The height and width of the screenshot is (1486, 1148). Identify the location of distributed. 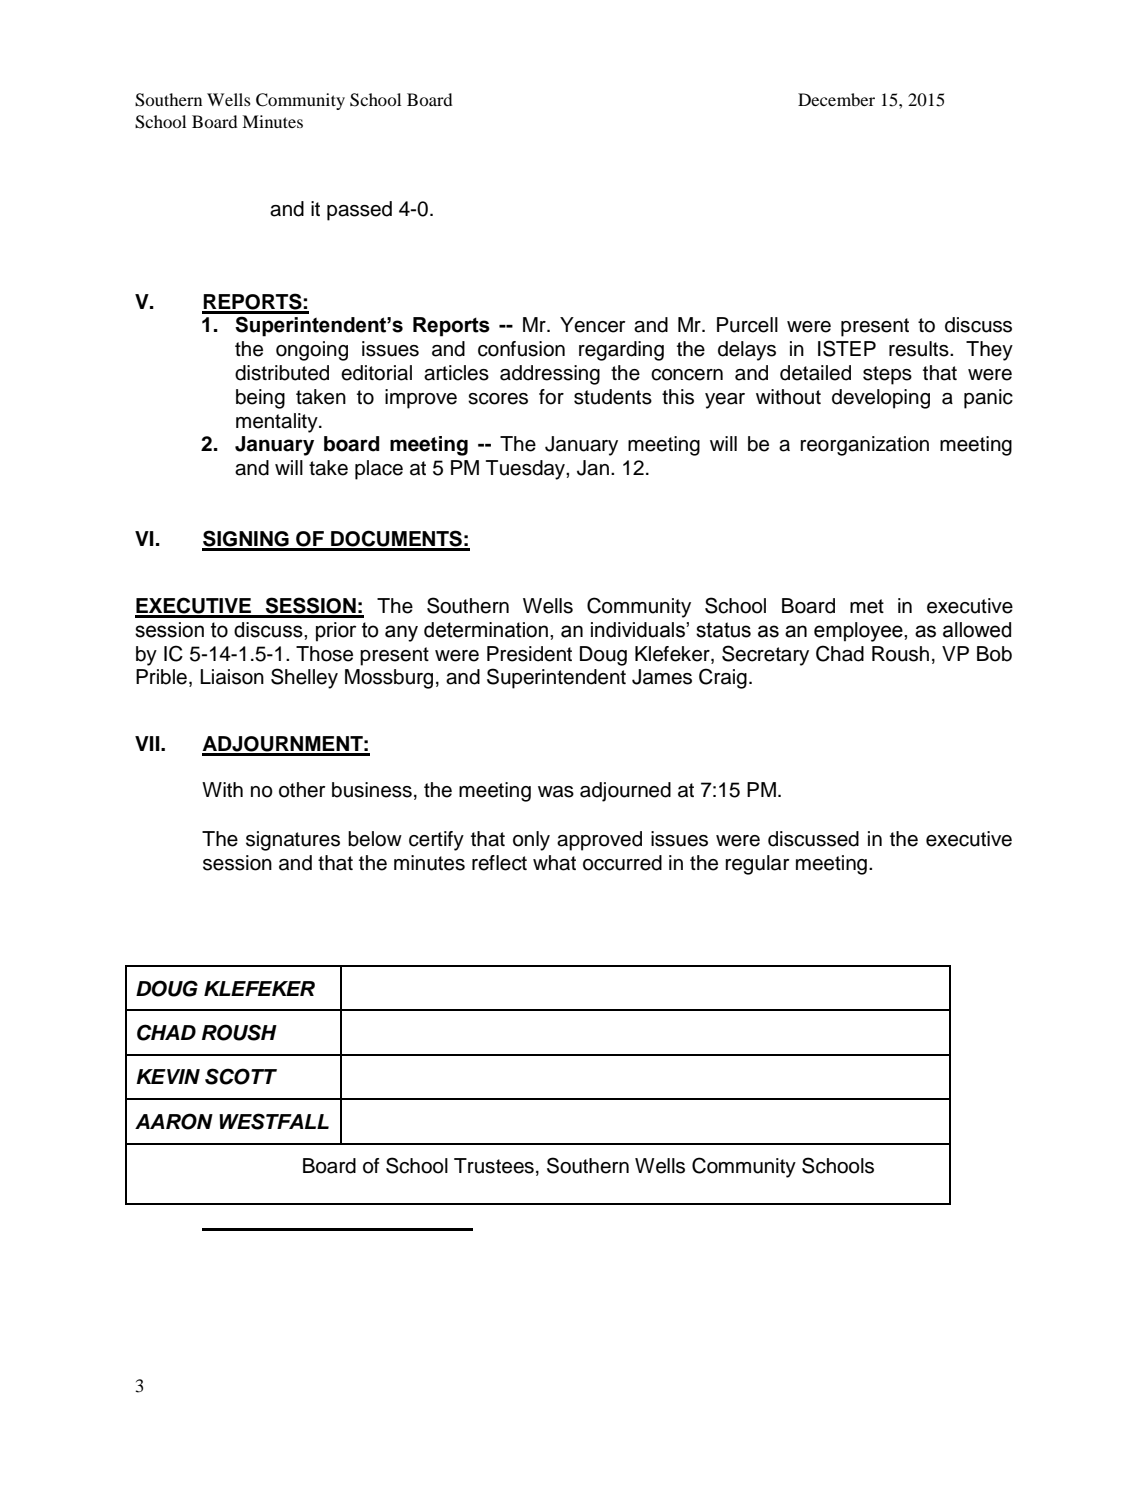
(282, 373).
